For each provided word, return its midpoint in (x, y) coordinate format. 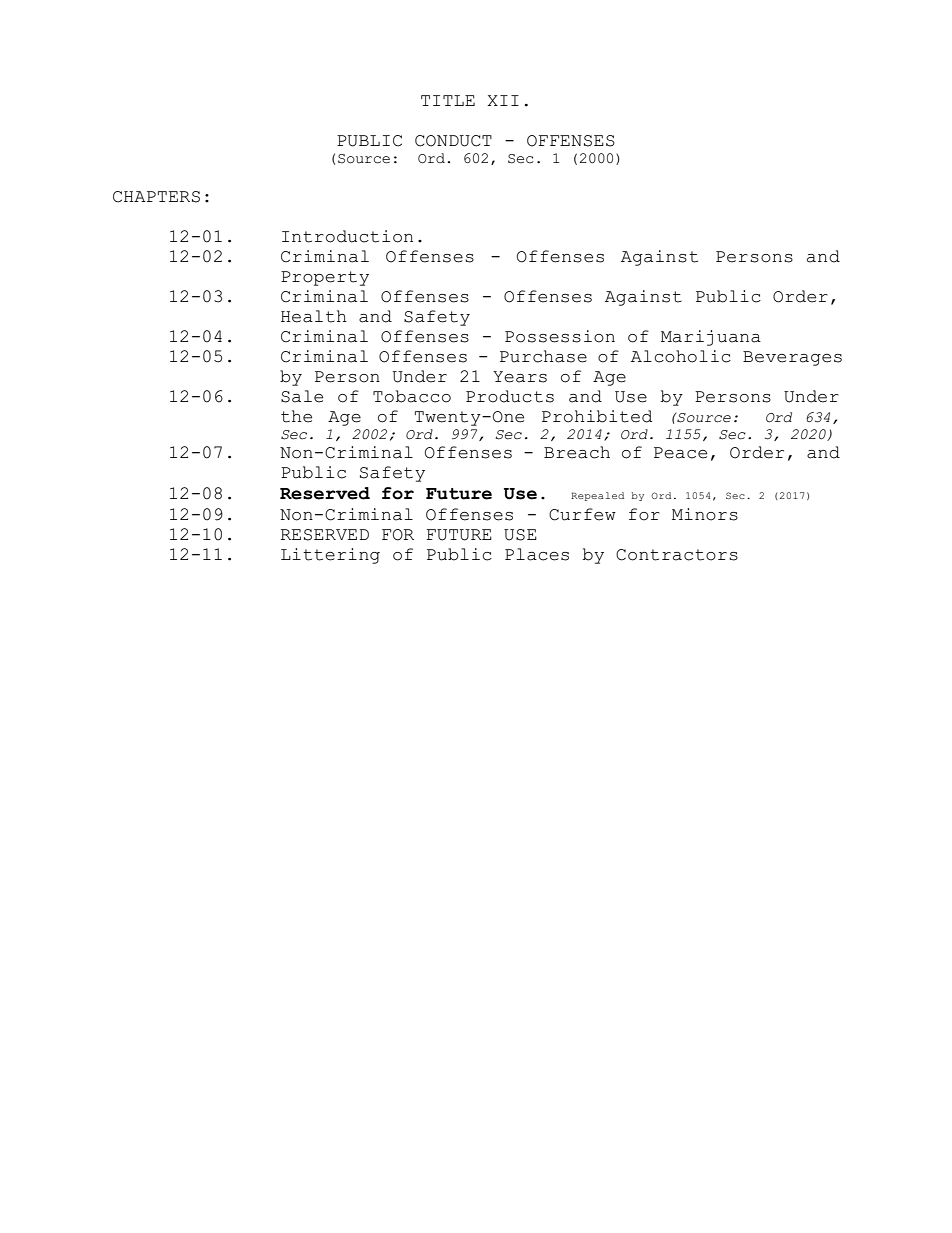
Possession (560, 336)
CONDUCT (453, 141)
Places (537, 554)
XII (503, 100)
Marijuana (711, 338)
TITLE (448, 100)
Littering (330, 556)
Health (314, 316)
